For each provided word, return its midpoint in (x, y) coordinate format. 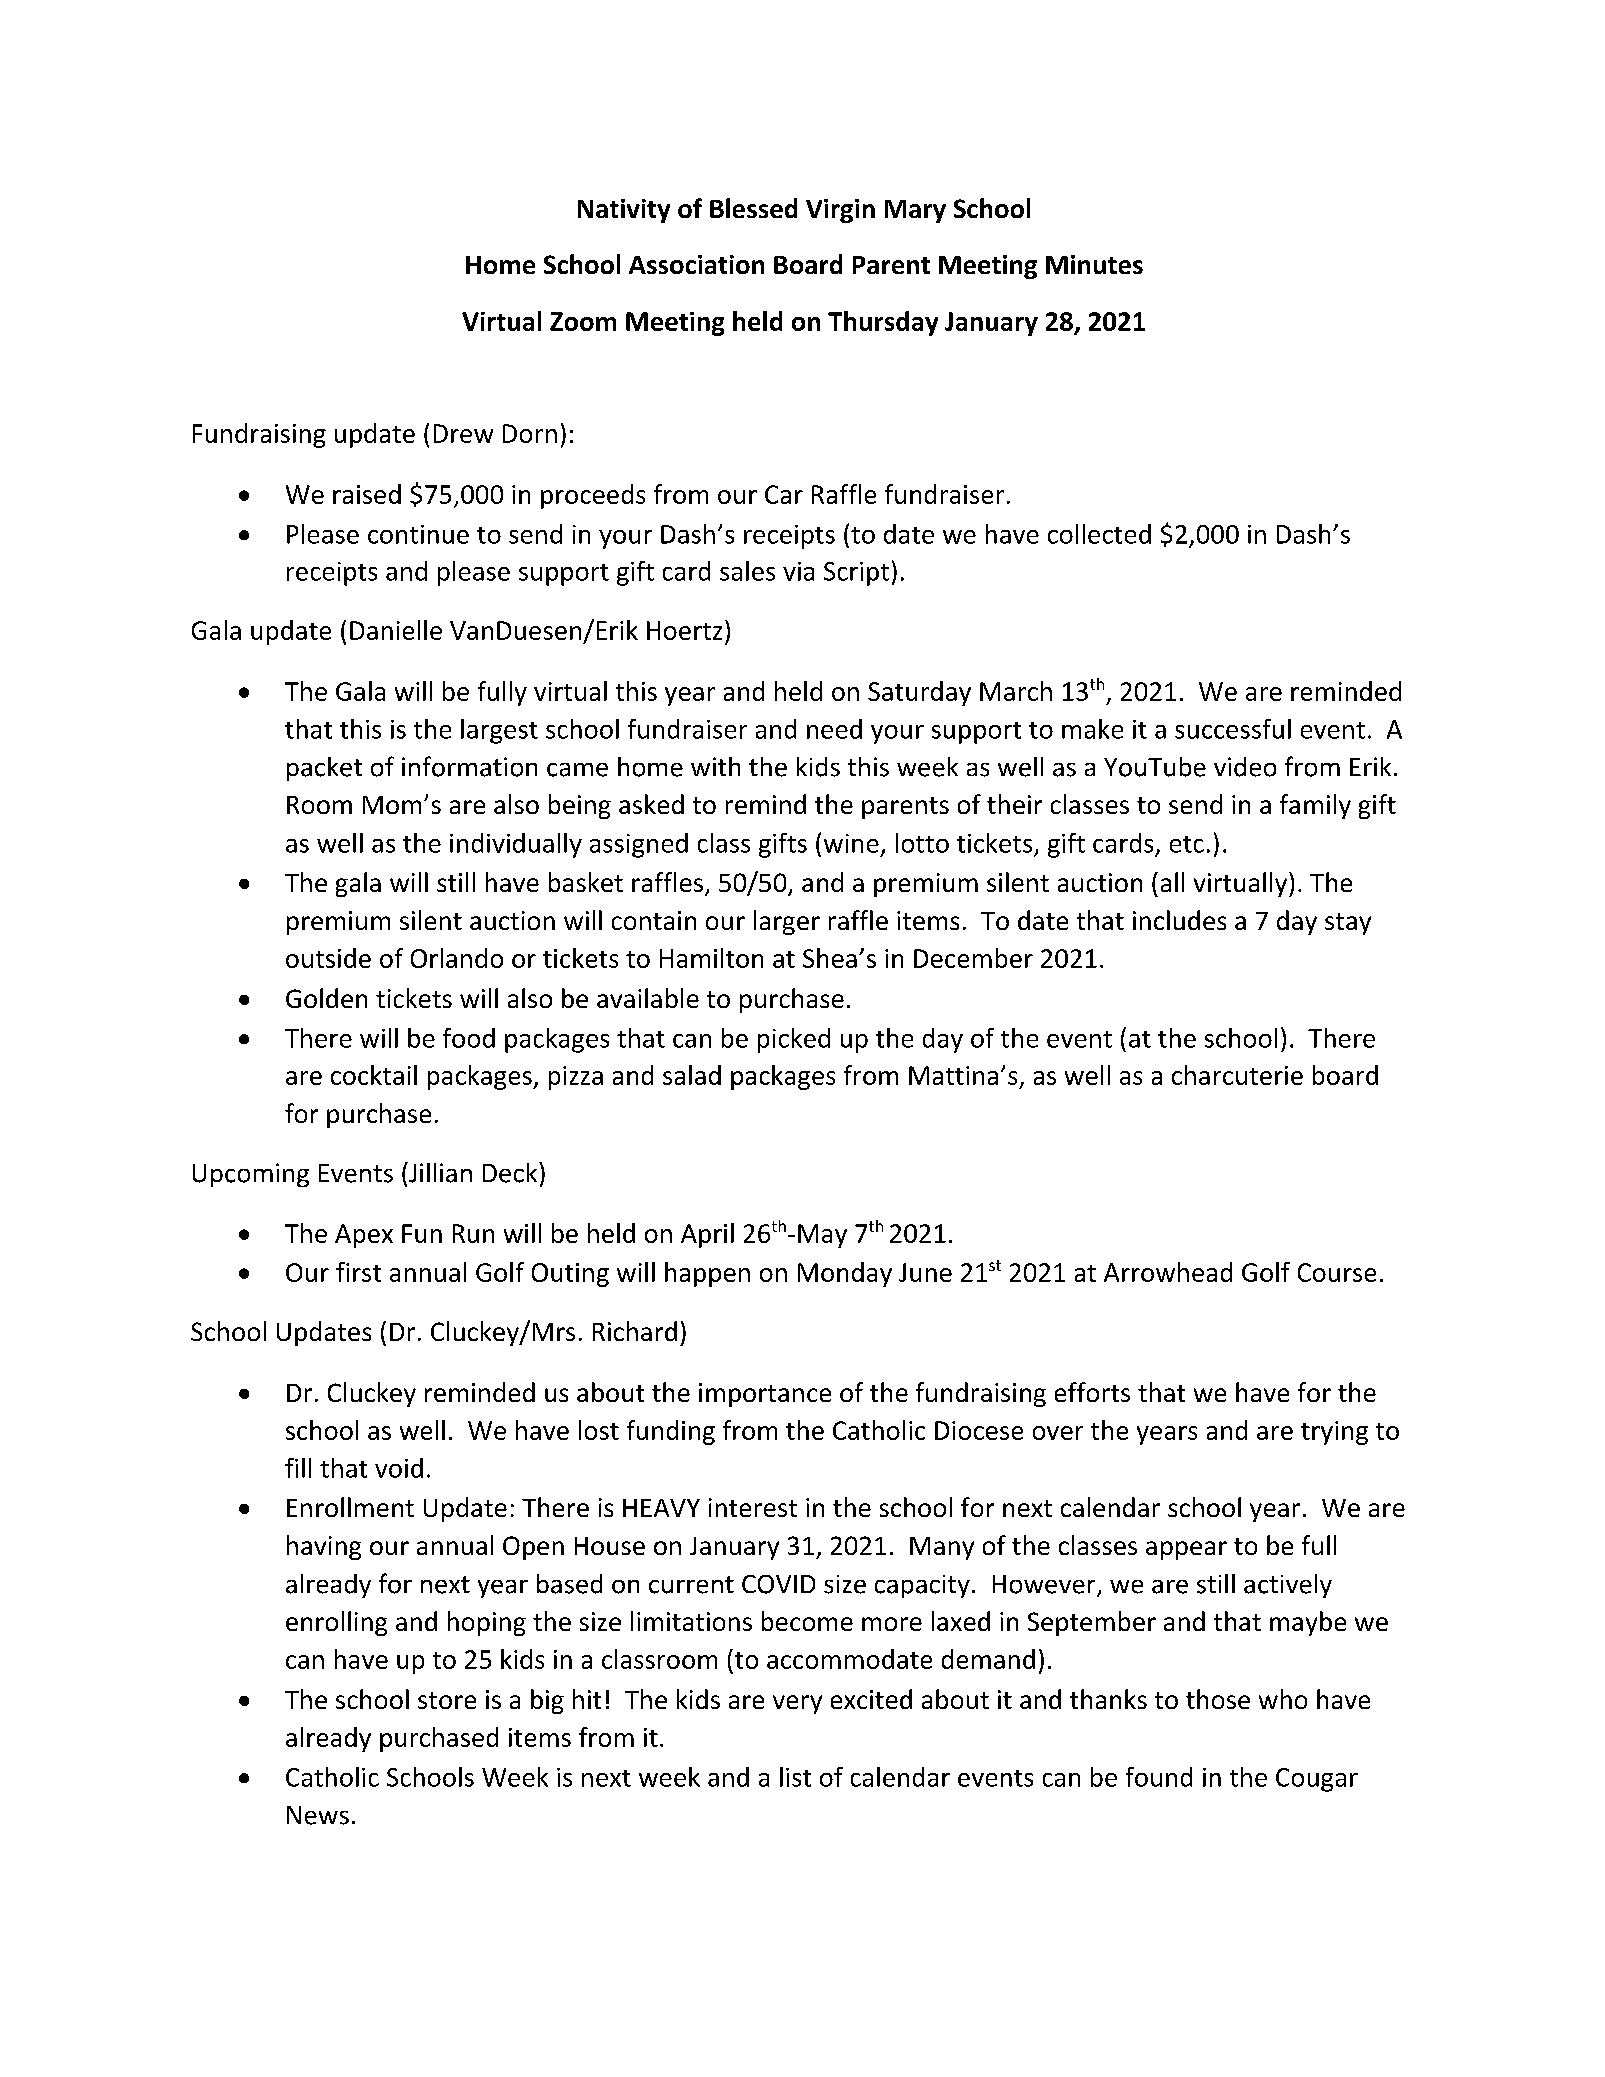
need (834, 729)
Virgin (840, 211)
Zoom (583, 321)
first (358, 1272)
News (318, 1815)
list (795, 1777)
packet (324, 769)
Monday (845, 1274)
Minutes (1094, 264)
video (1245, 767)
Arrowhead (1168, 1272)
